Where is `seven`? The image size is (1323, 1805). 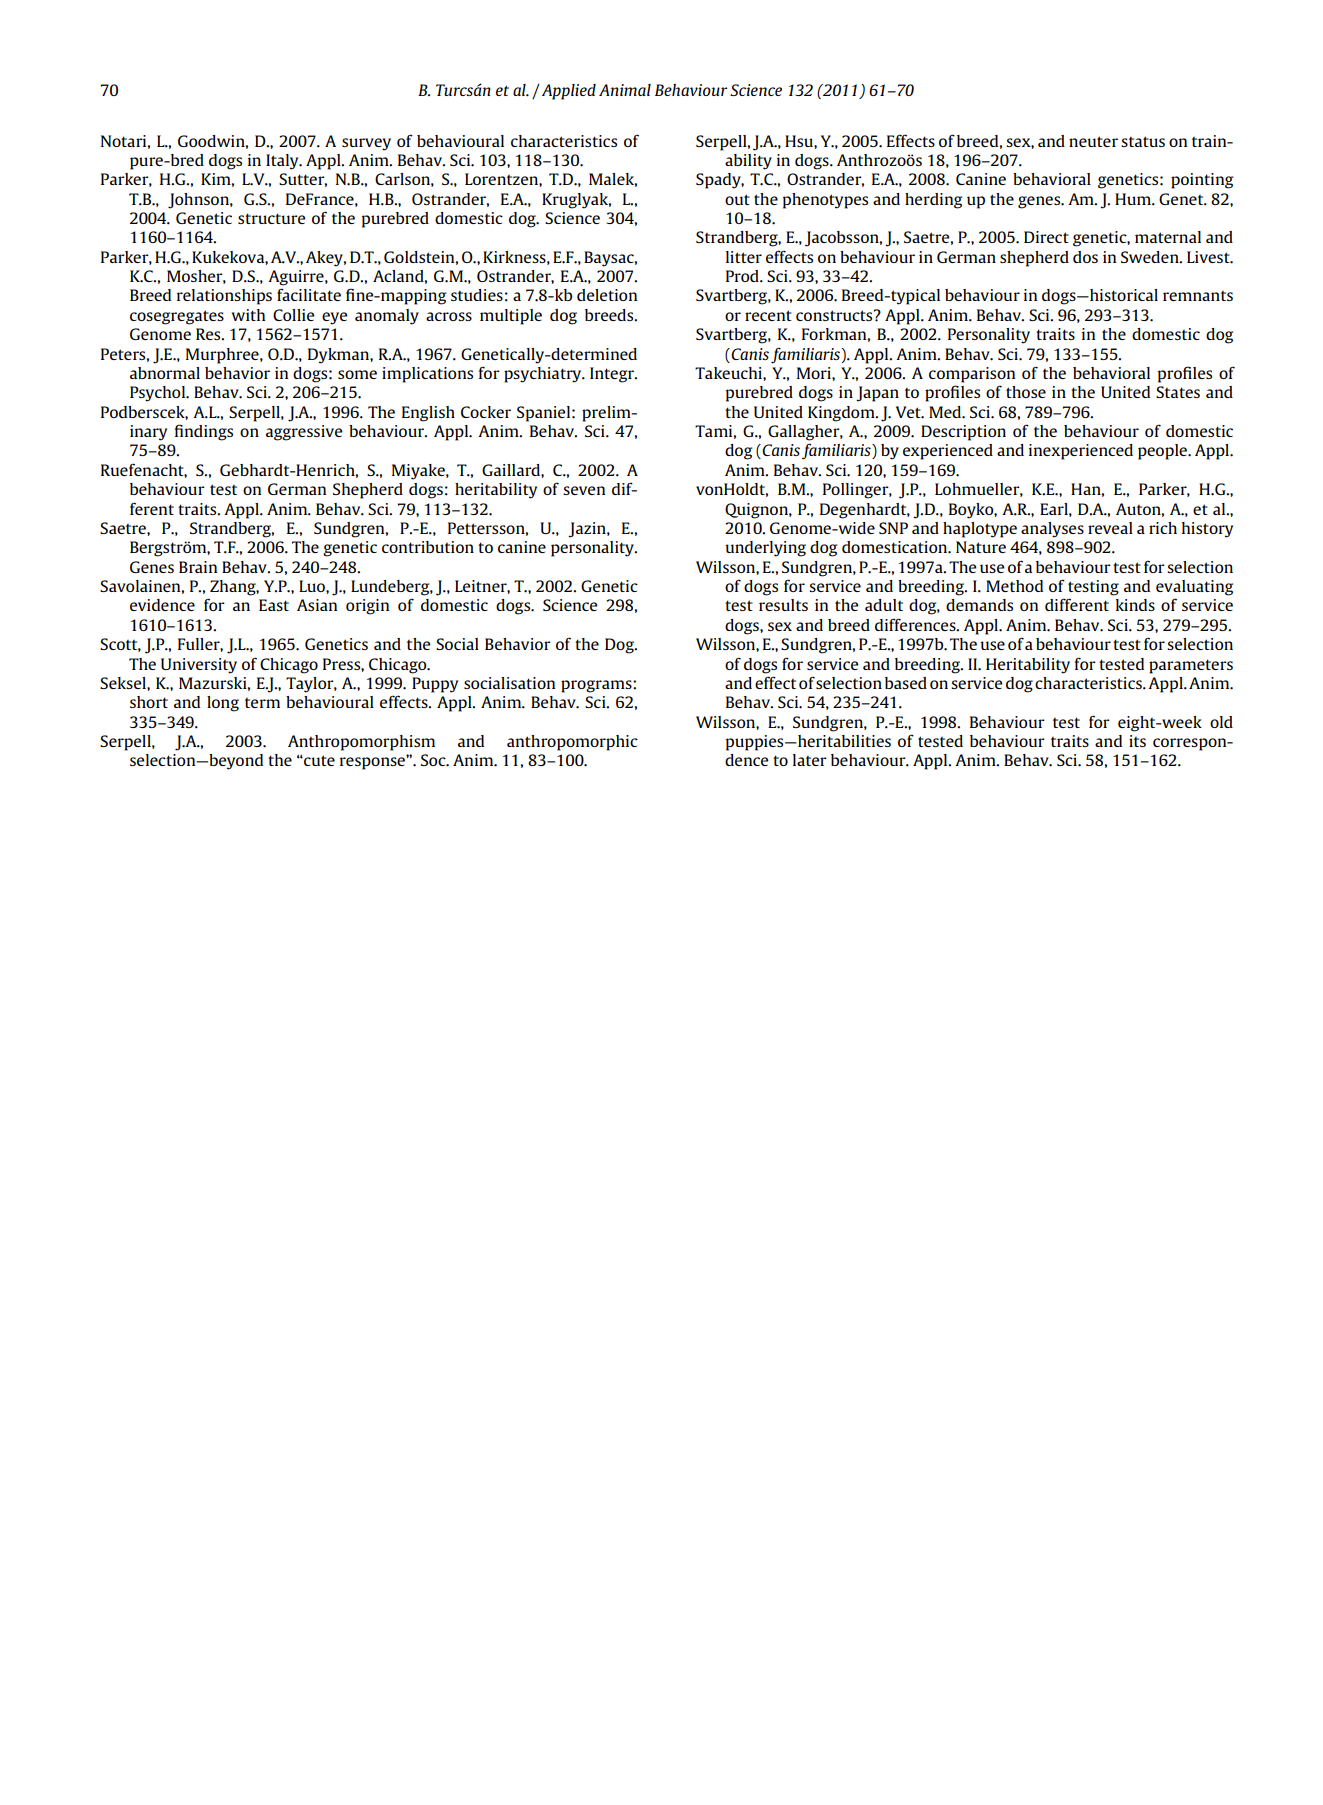 seven is located at coordinates (584, 490).
